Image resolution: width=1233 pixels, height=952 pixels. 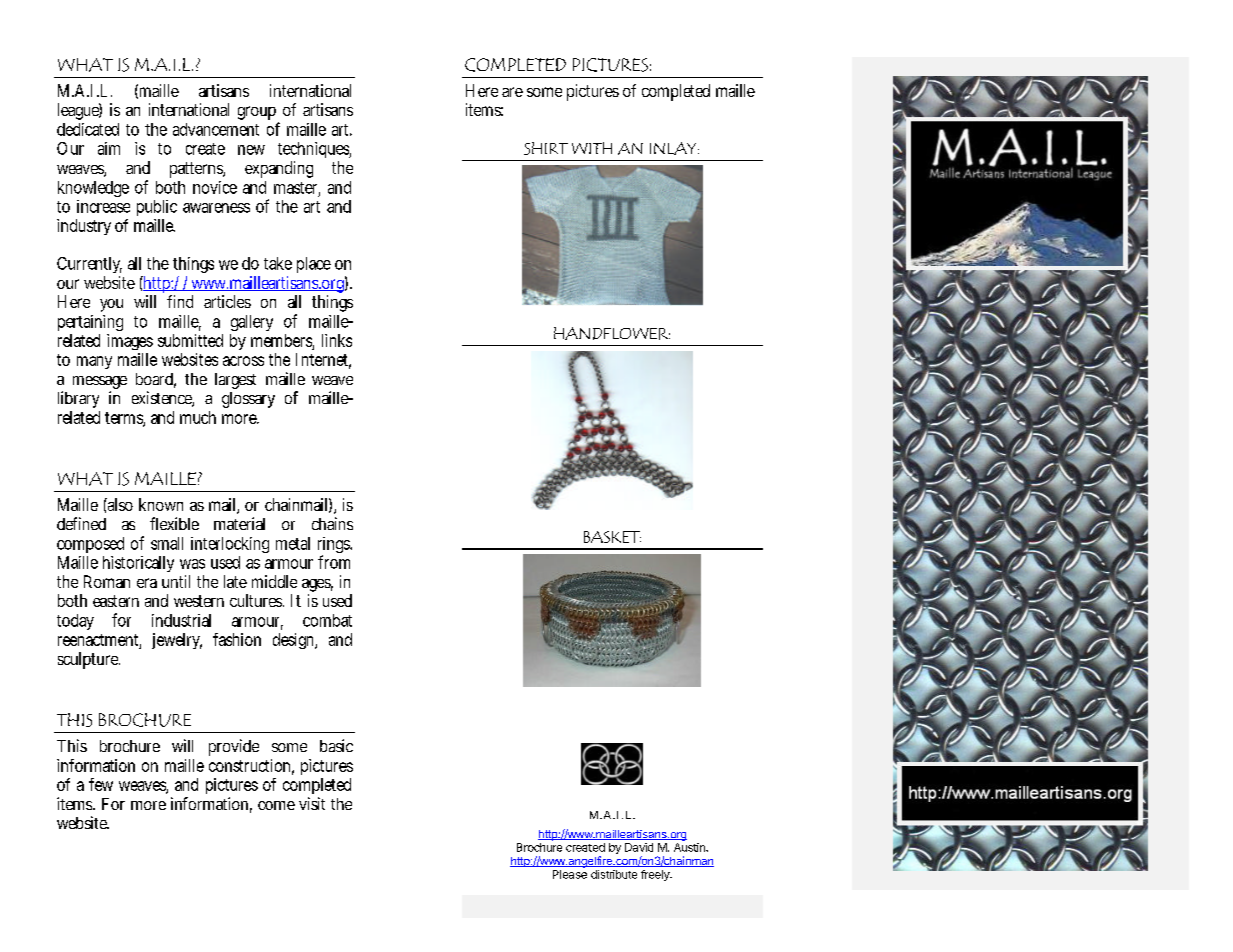 I want to click on David, so click(x=639, y=847).
